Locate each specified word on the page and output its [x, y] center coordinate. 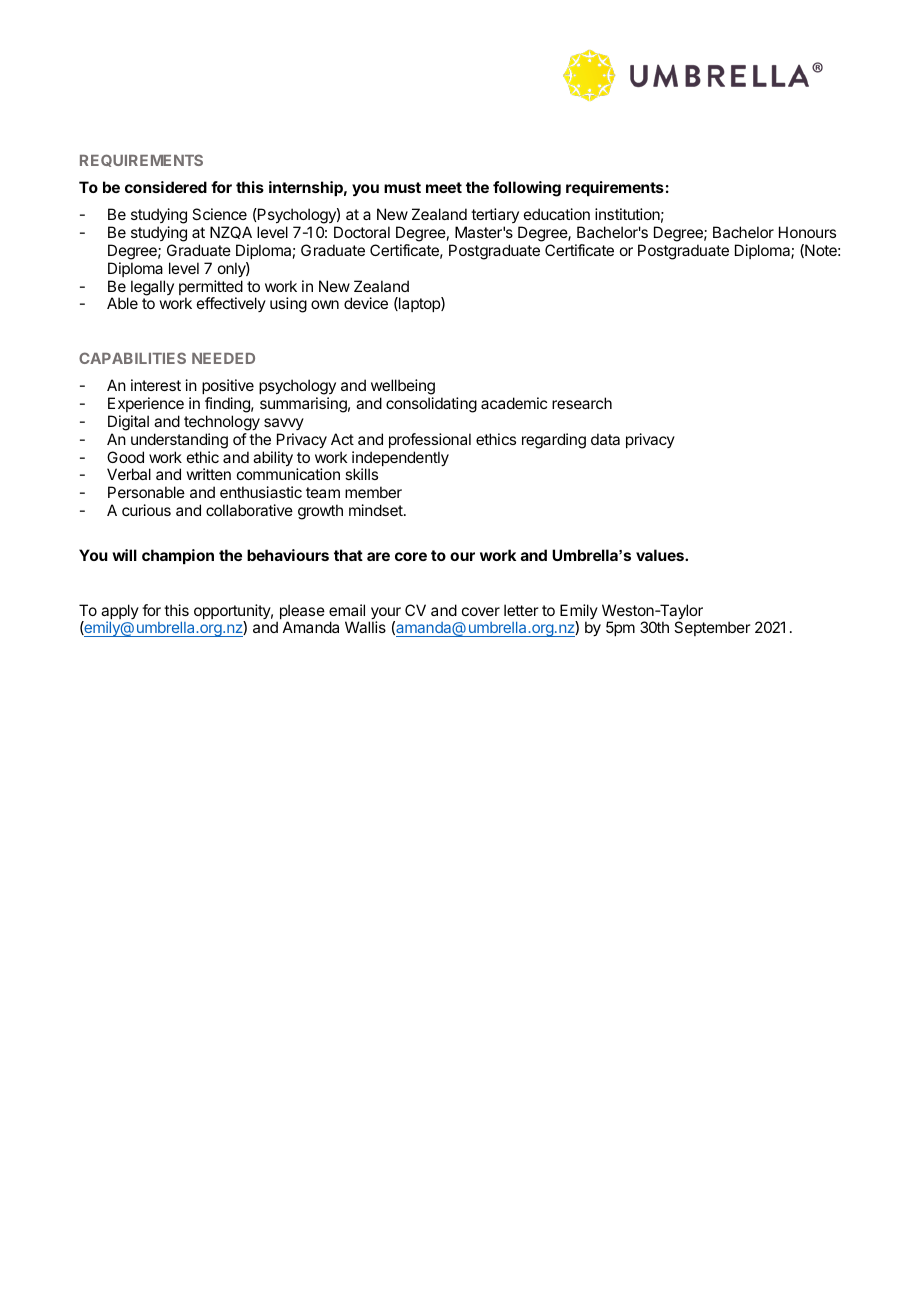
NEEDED [223, 358]
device [366, 303]
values [661, 555]
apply [120, 613]
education [557, 214]
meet [444, 187]
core [411, 556]
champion [178, 556]
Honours [807, 232]
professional [430, 440]
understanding [179, 441]
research [582, 403]
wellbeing [403, 387]
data [605, 439]
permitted [211, 289]
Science [219, 214]
